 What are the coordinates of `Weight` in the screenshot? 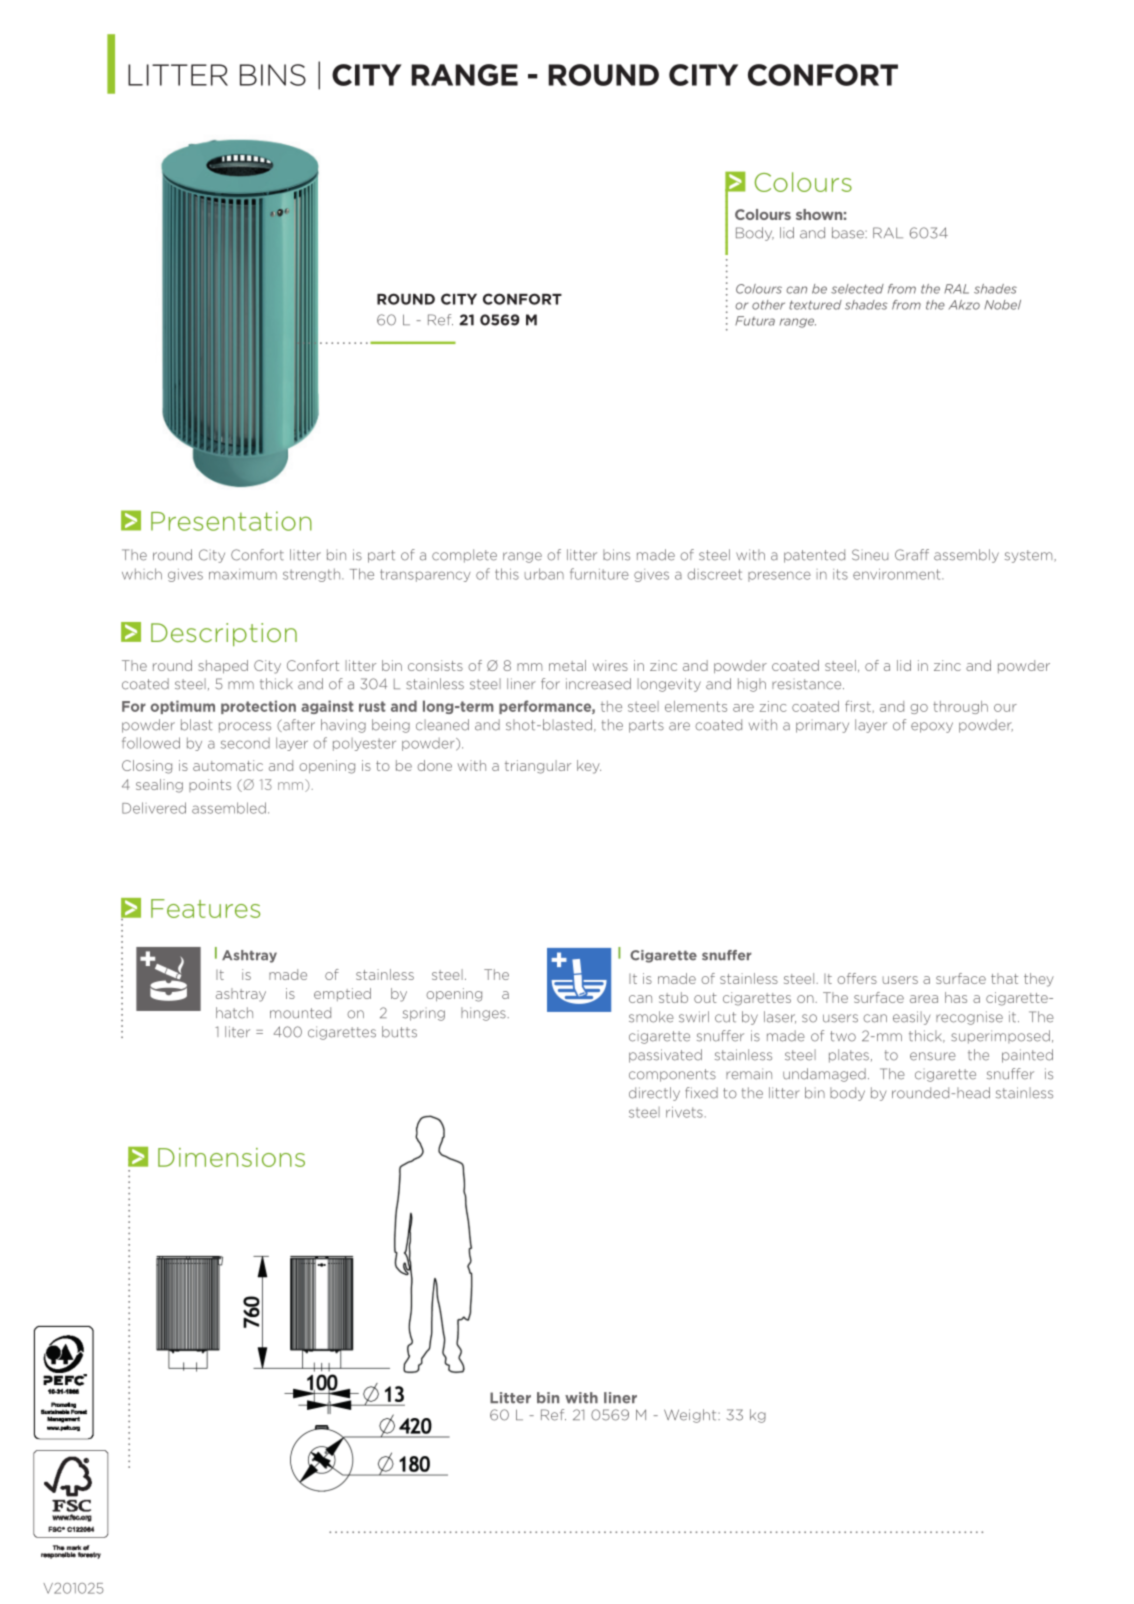 It's located at (691, 1416).
